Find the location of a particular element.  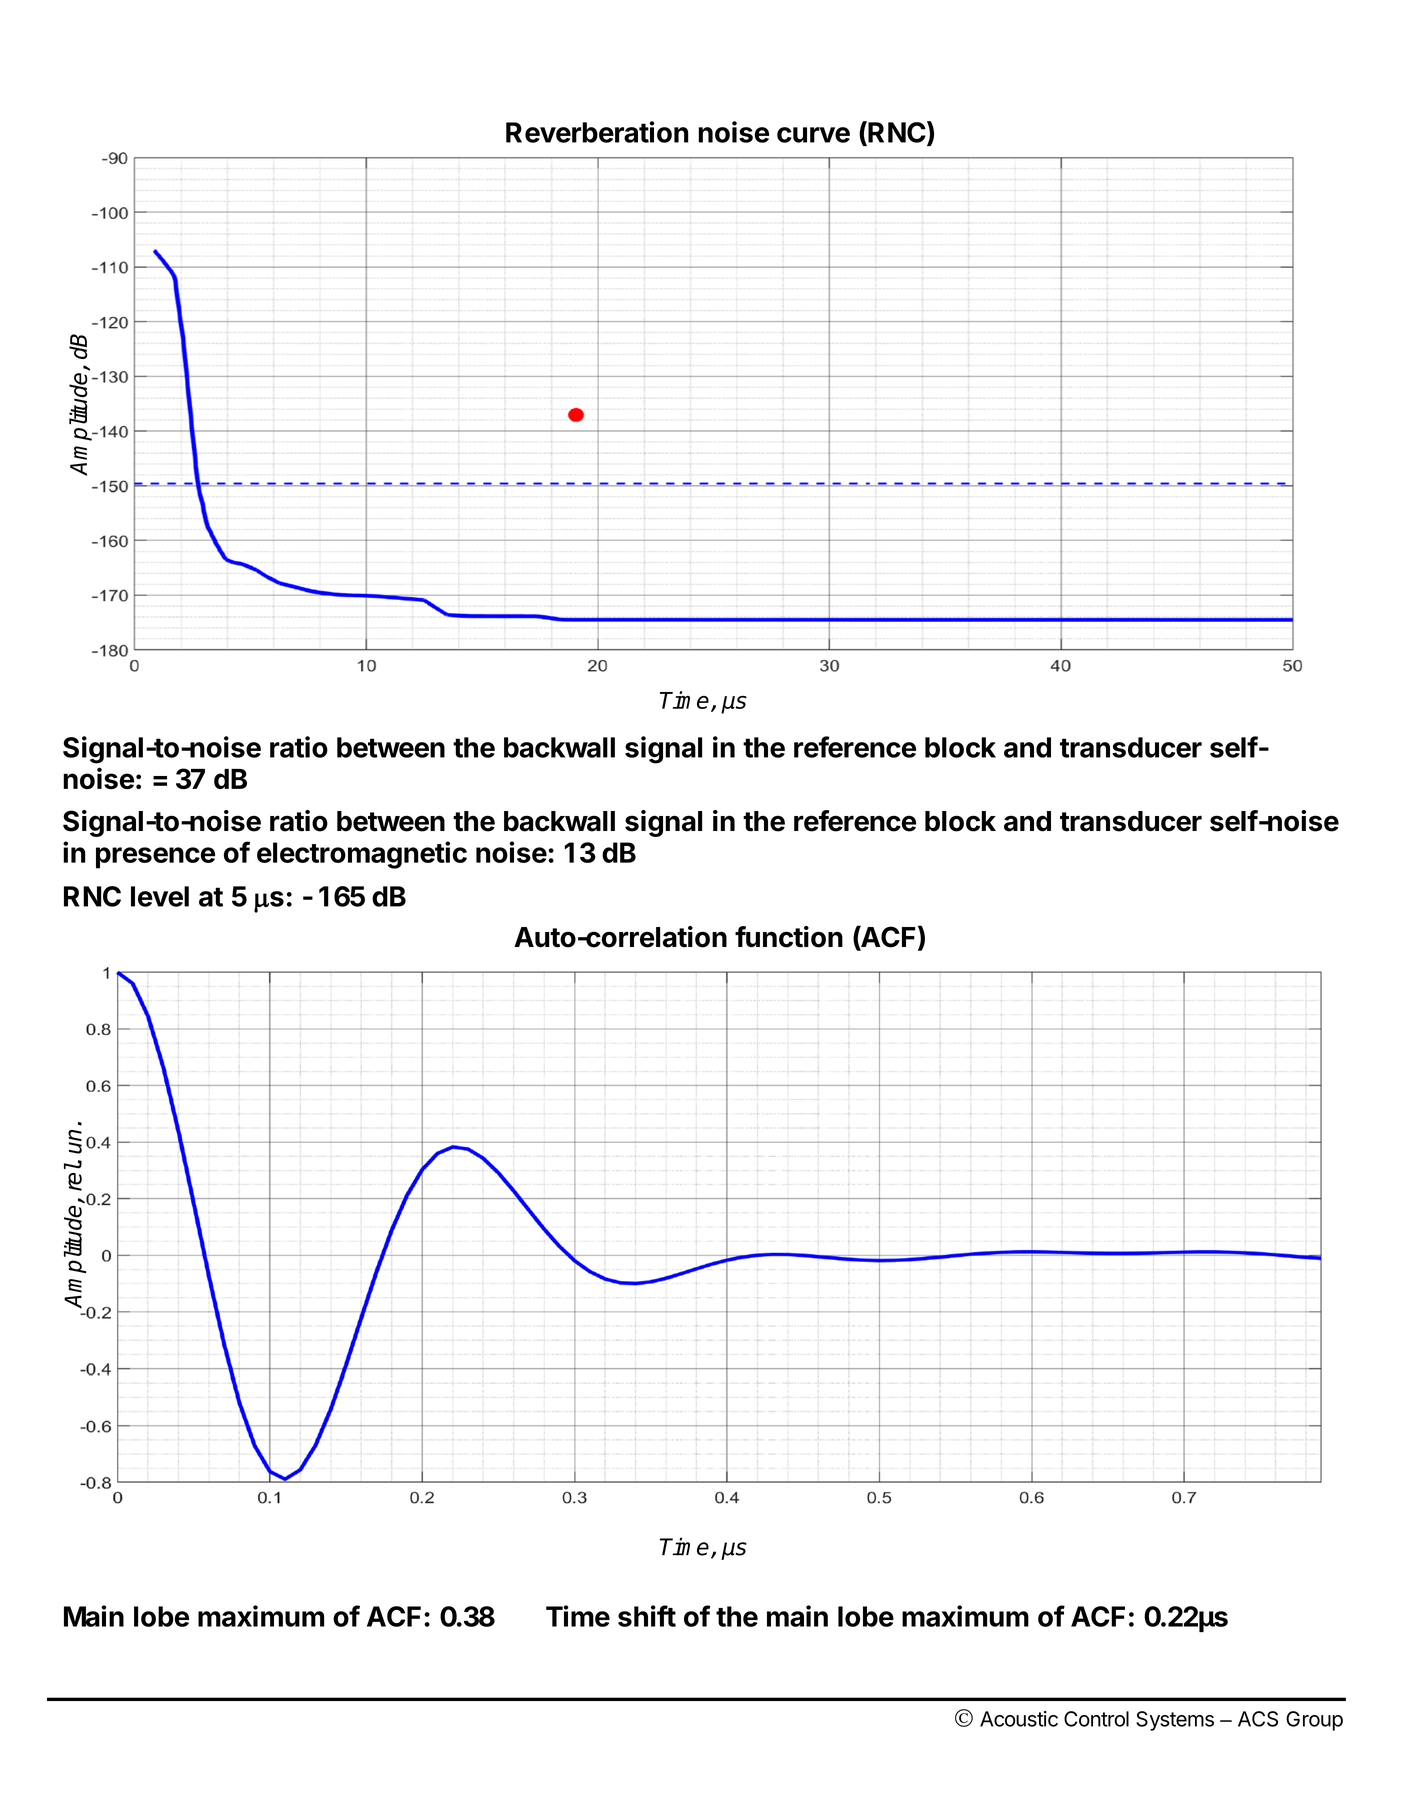

curve is located at coordinates (813, 135).
